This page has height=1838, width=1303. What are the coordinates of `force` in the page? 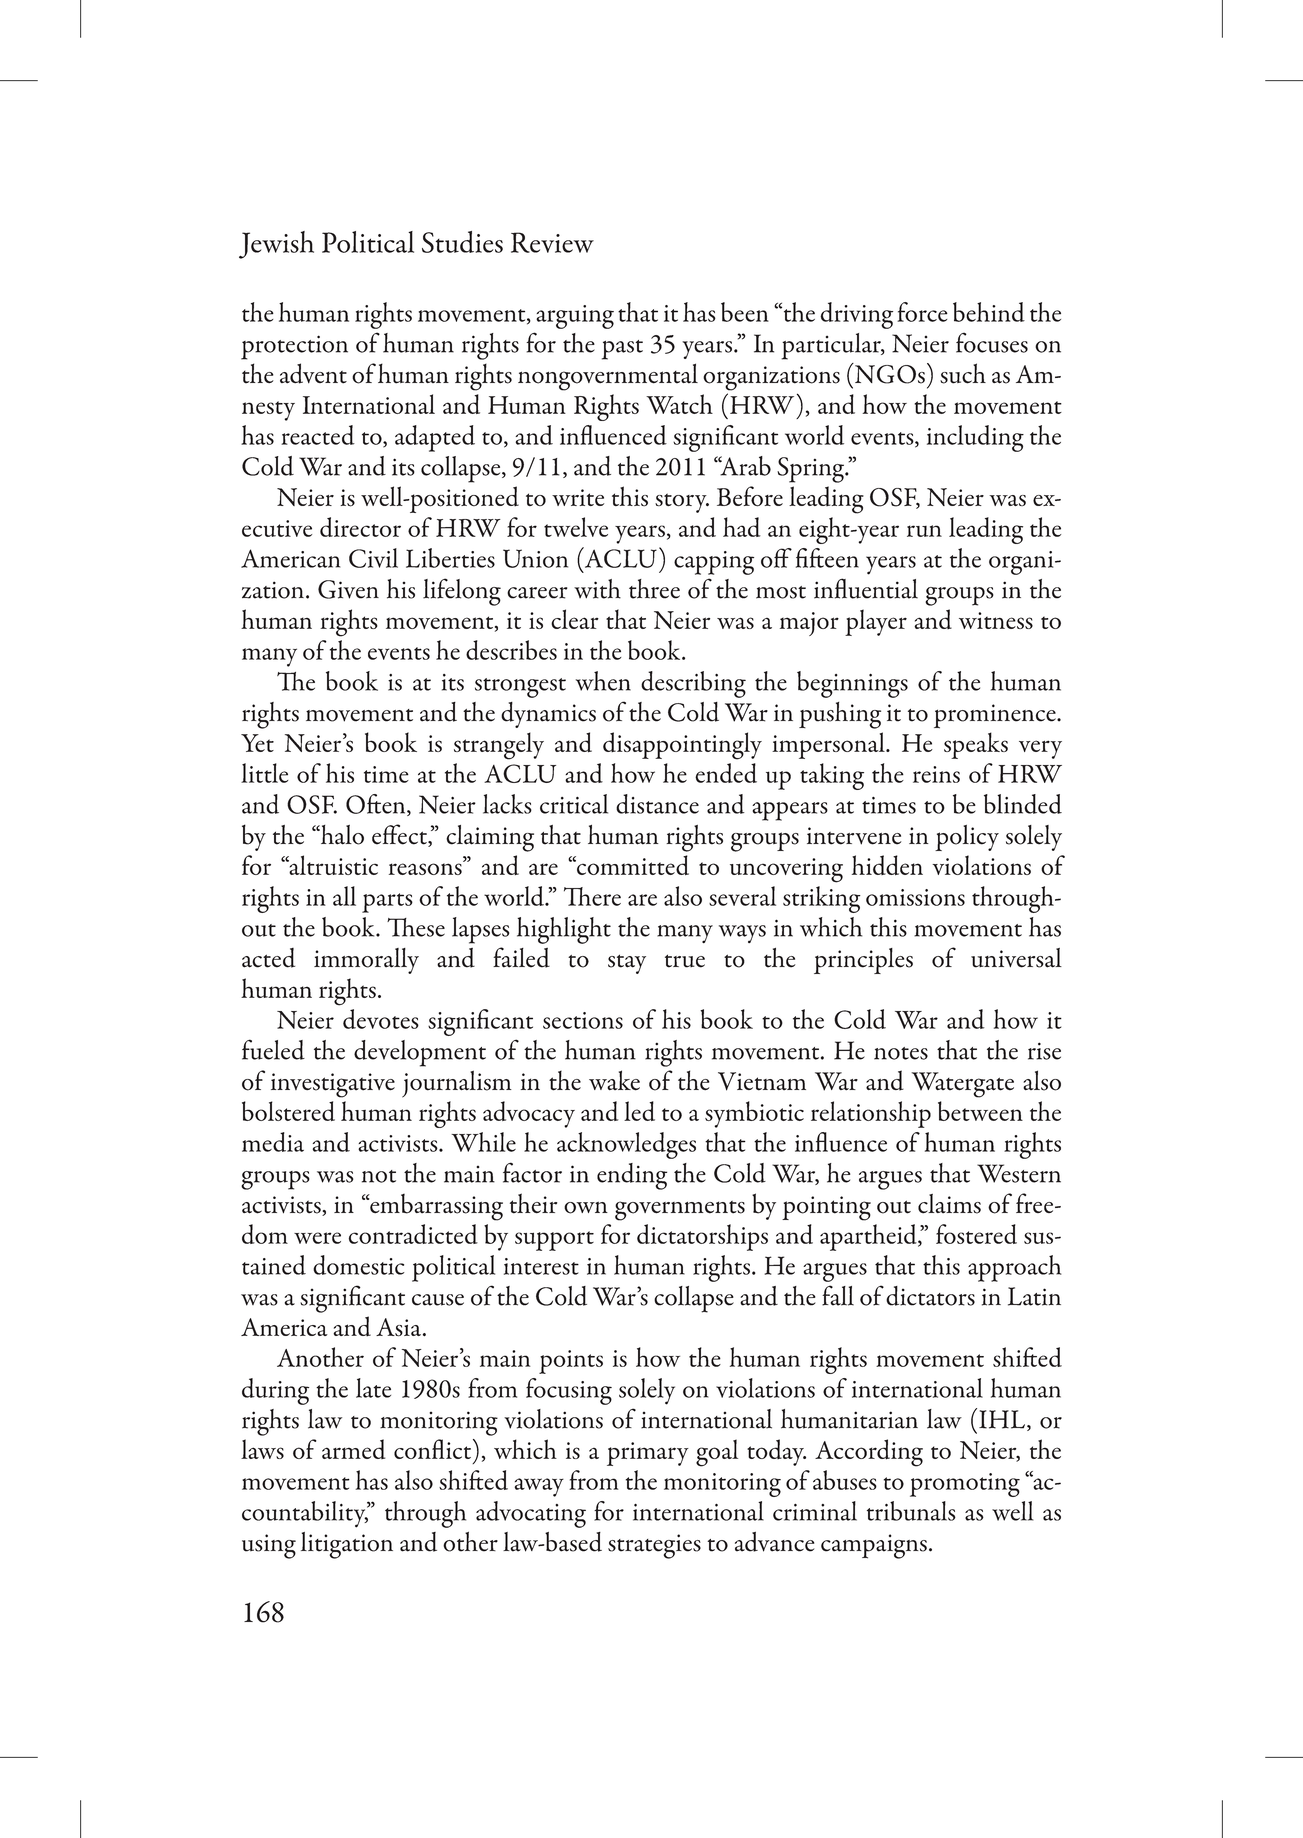 It's located at (922, 312).
